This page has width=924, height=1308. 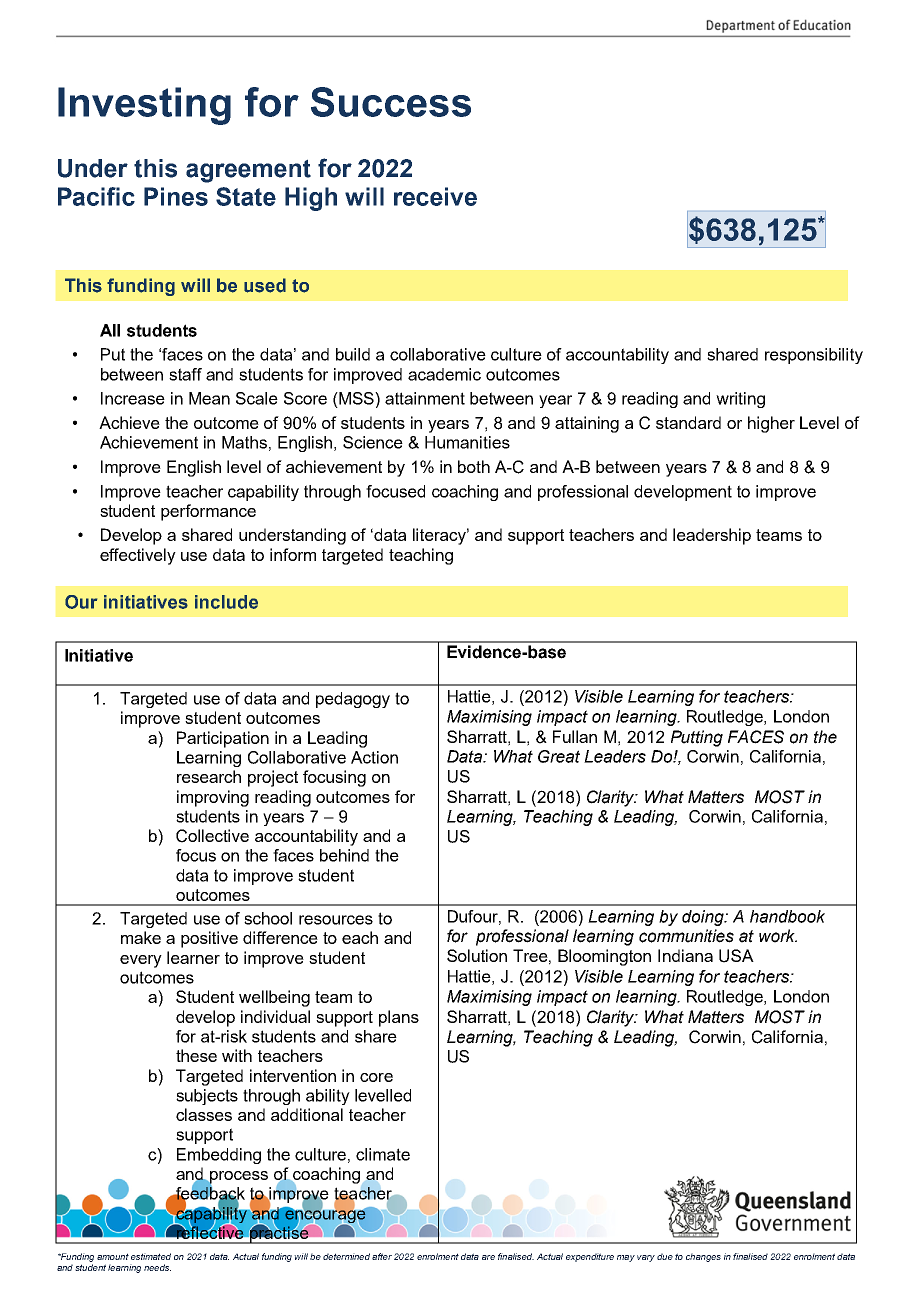 What do you see at coordinates (353, 700) in the page?
I see `pedagogy` at bounding box center [353, 700].
